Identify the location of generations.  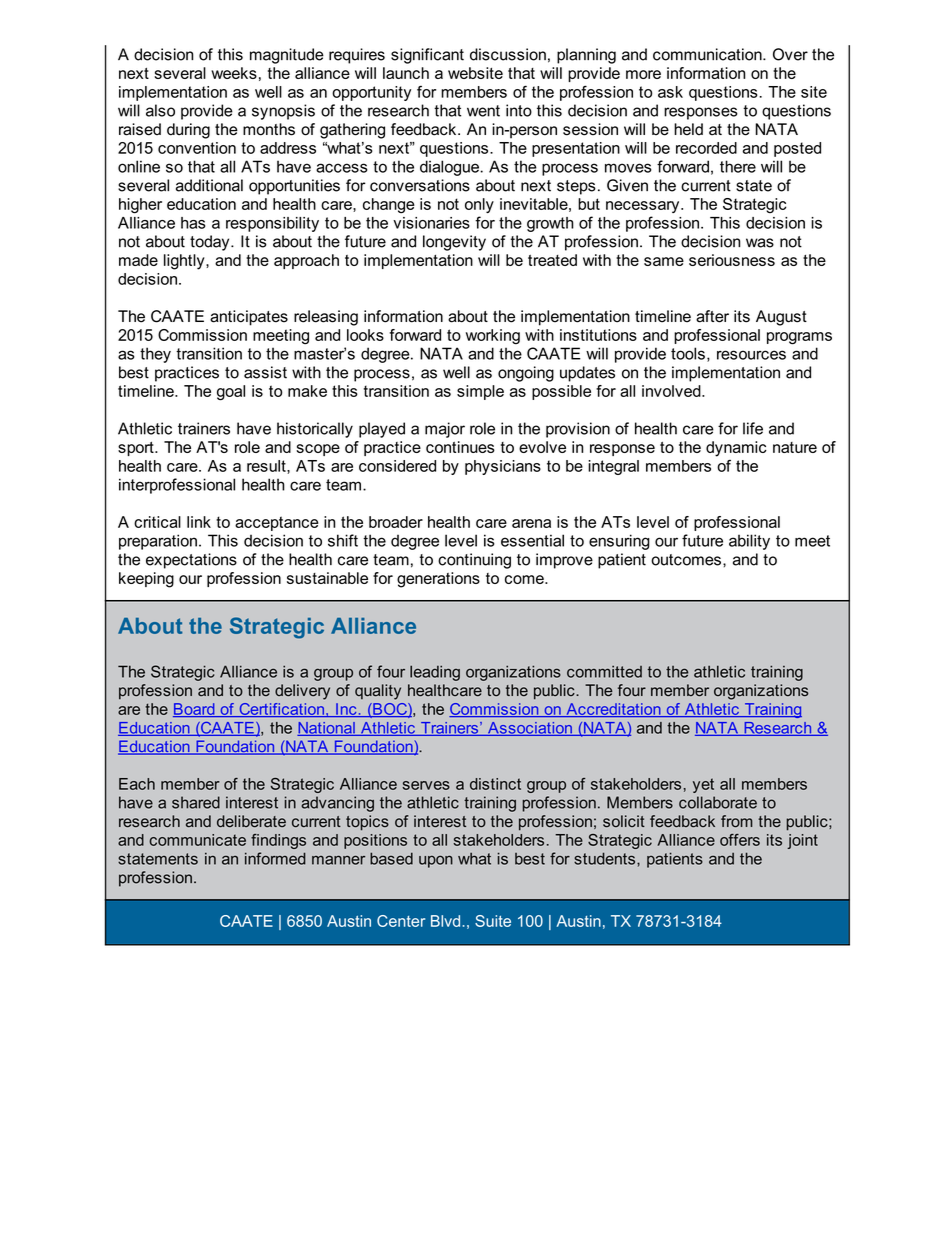
(438, 580).
